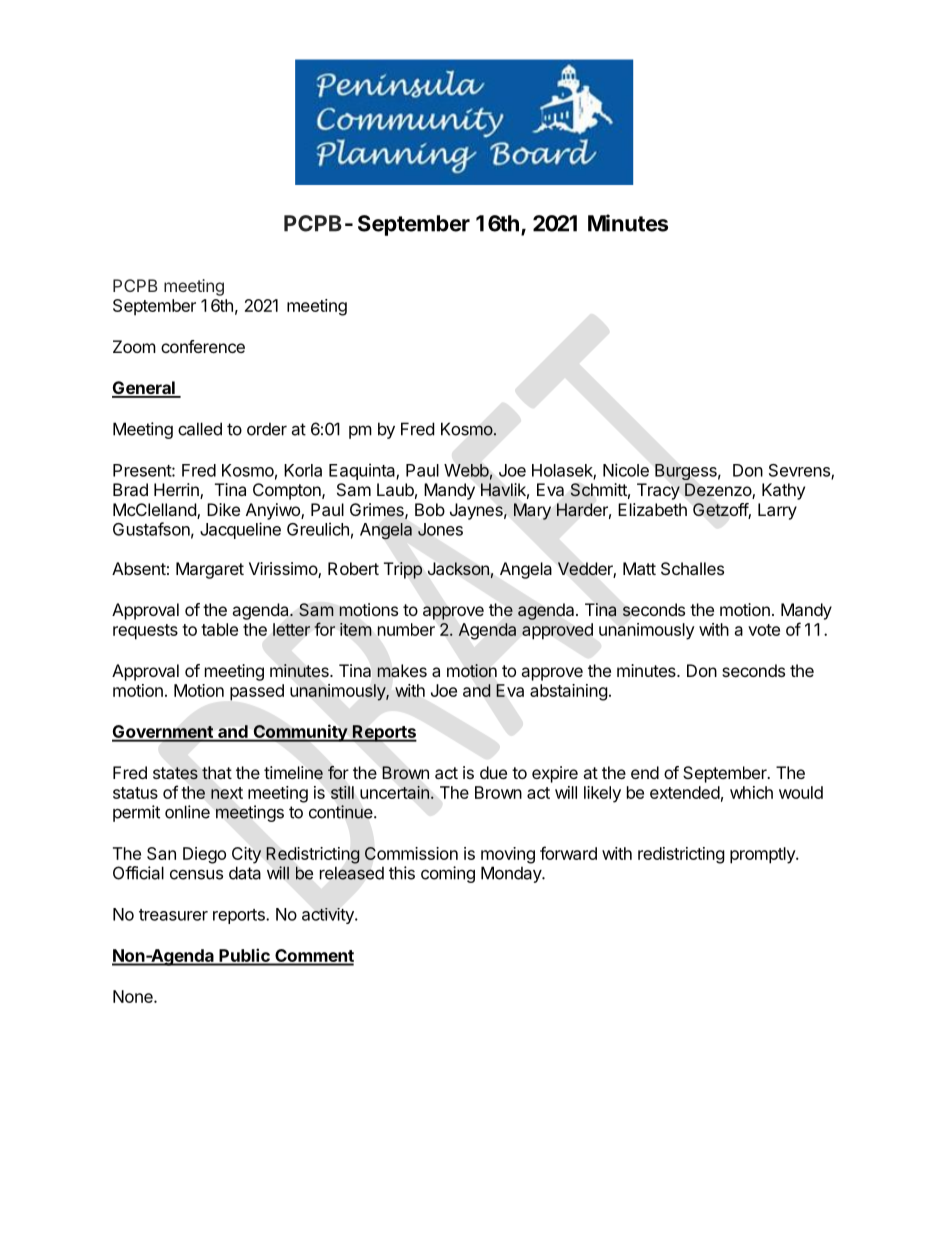 This screenshot has height=1233, width=952. Describe the element at coordinates (134, 996) in the screenshot. I see `None` at that location.
